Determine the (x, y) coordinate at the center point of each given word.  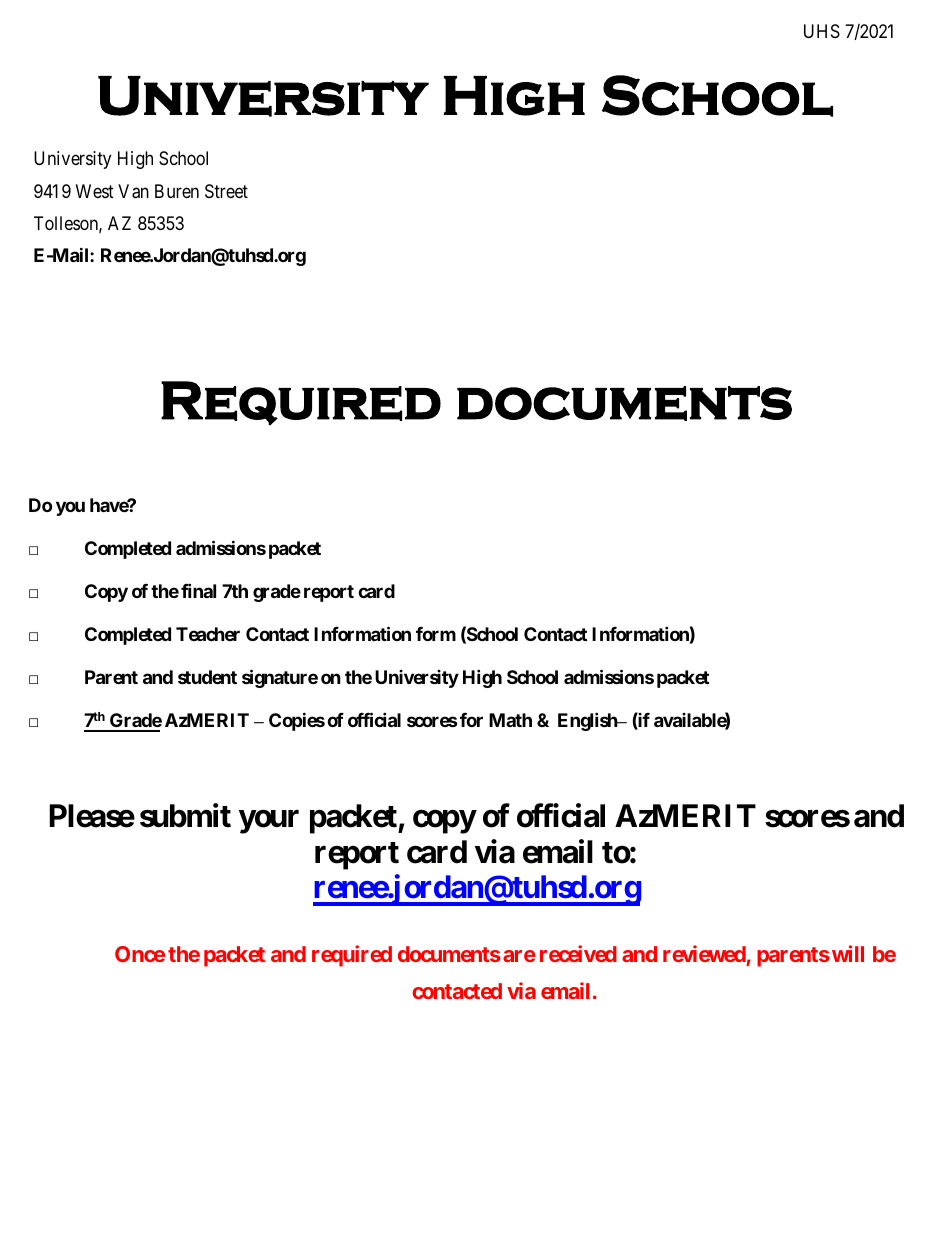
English (588, 721)
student (207, 677)
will (848, 953)
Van (133, 191)
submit (185, 815)
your (269, 822)
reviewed (704, 953)
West (95, 191)
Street (226, 191)
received (578, 953)
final (198, 590)
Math (510, 720)
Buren (177, 191)
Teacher (208, 634)
